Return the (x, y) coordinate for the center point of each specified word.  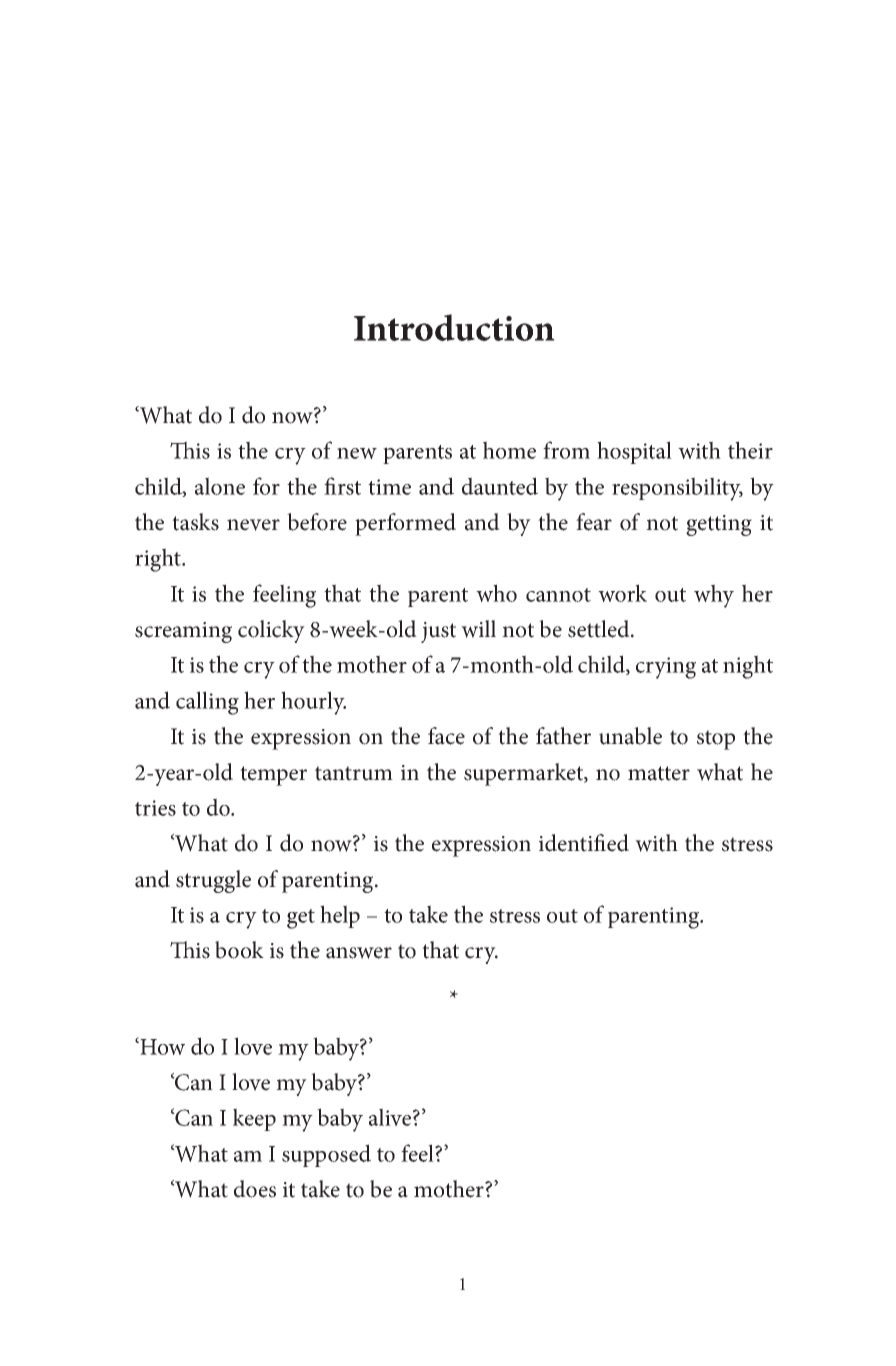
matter (659, 773)
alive (390, 1117)
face (446, 736)
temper (273, 776)
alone (220, 486)
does (255, 1189)
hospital (634, 452)
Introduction (454, 327)
